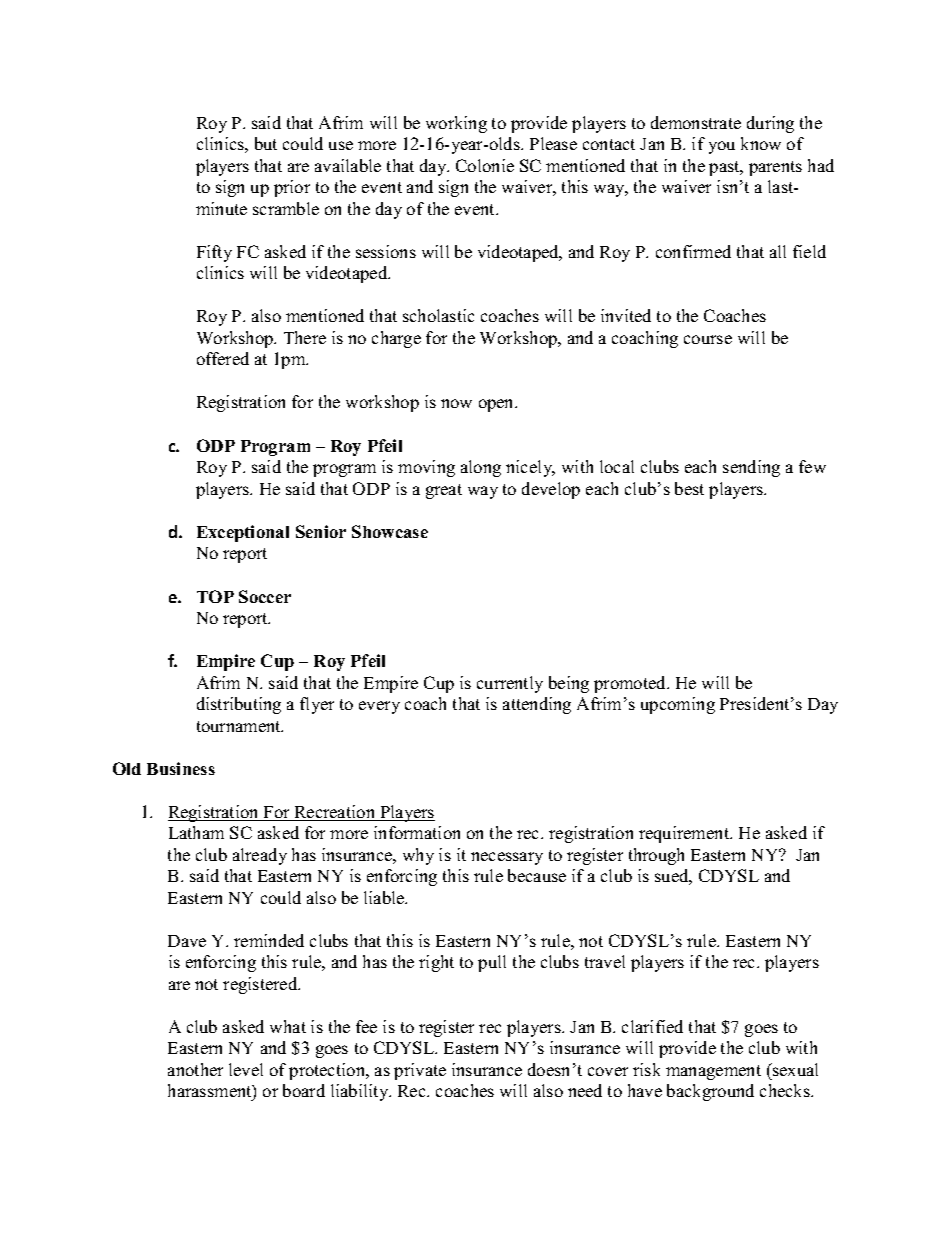  Describe the element at coordinates (761, 143) in the image. I see `know` at that location.
